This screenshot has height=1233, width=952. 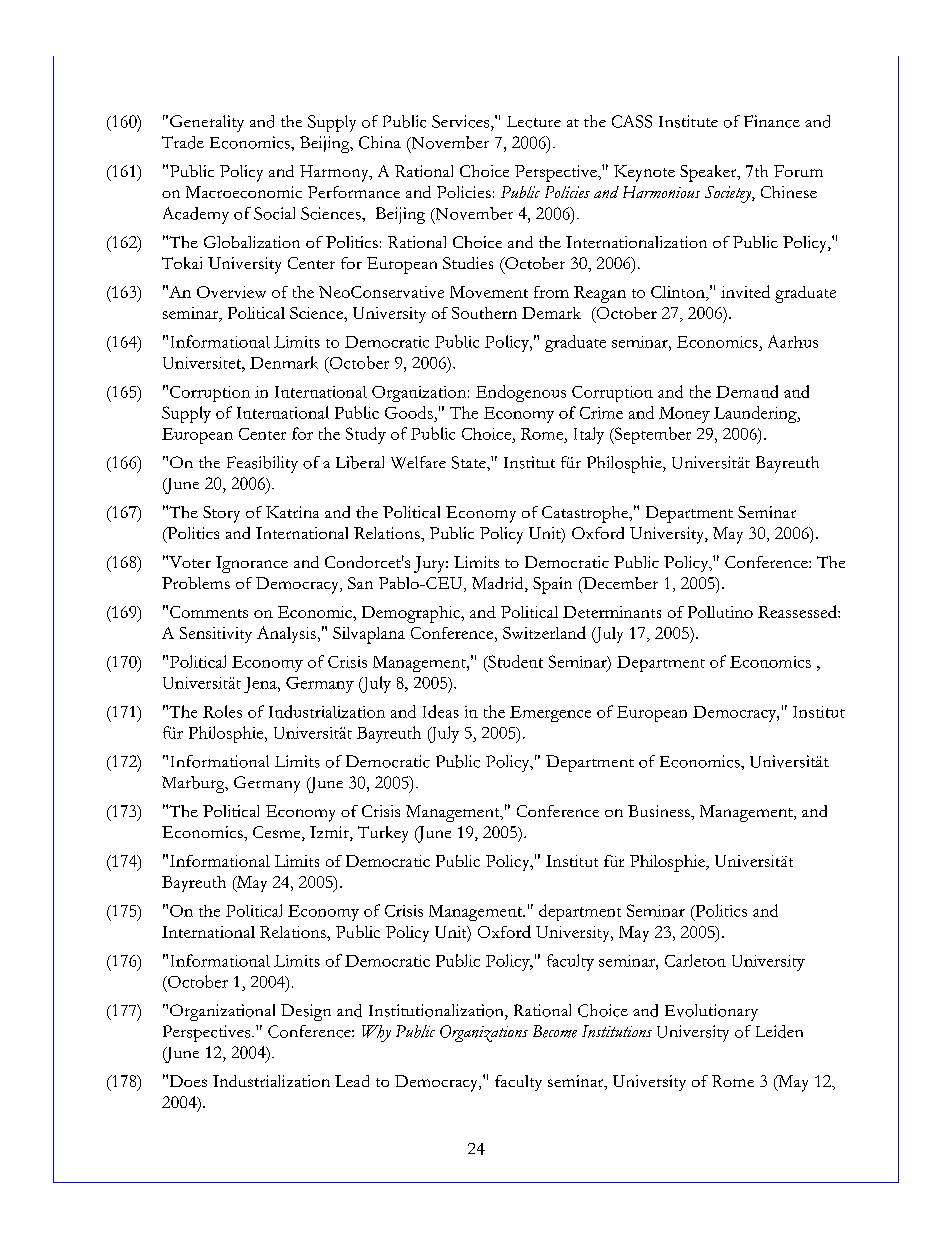 I want to click on Reassessed, so click(x=798, y=611).
